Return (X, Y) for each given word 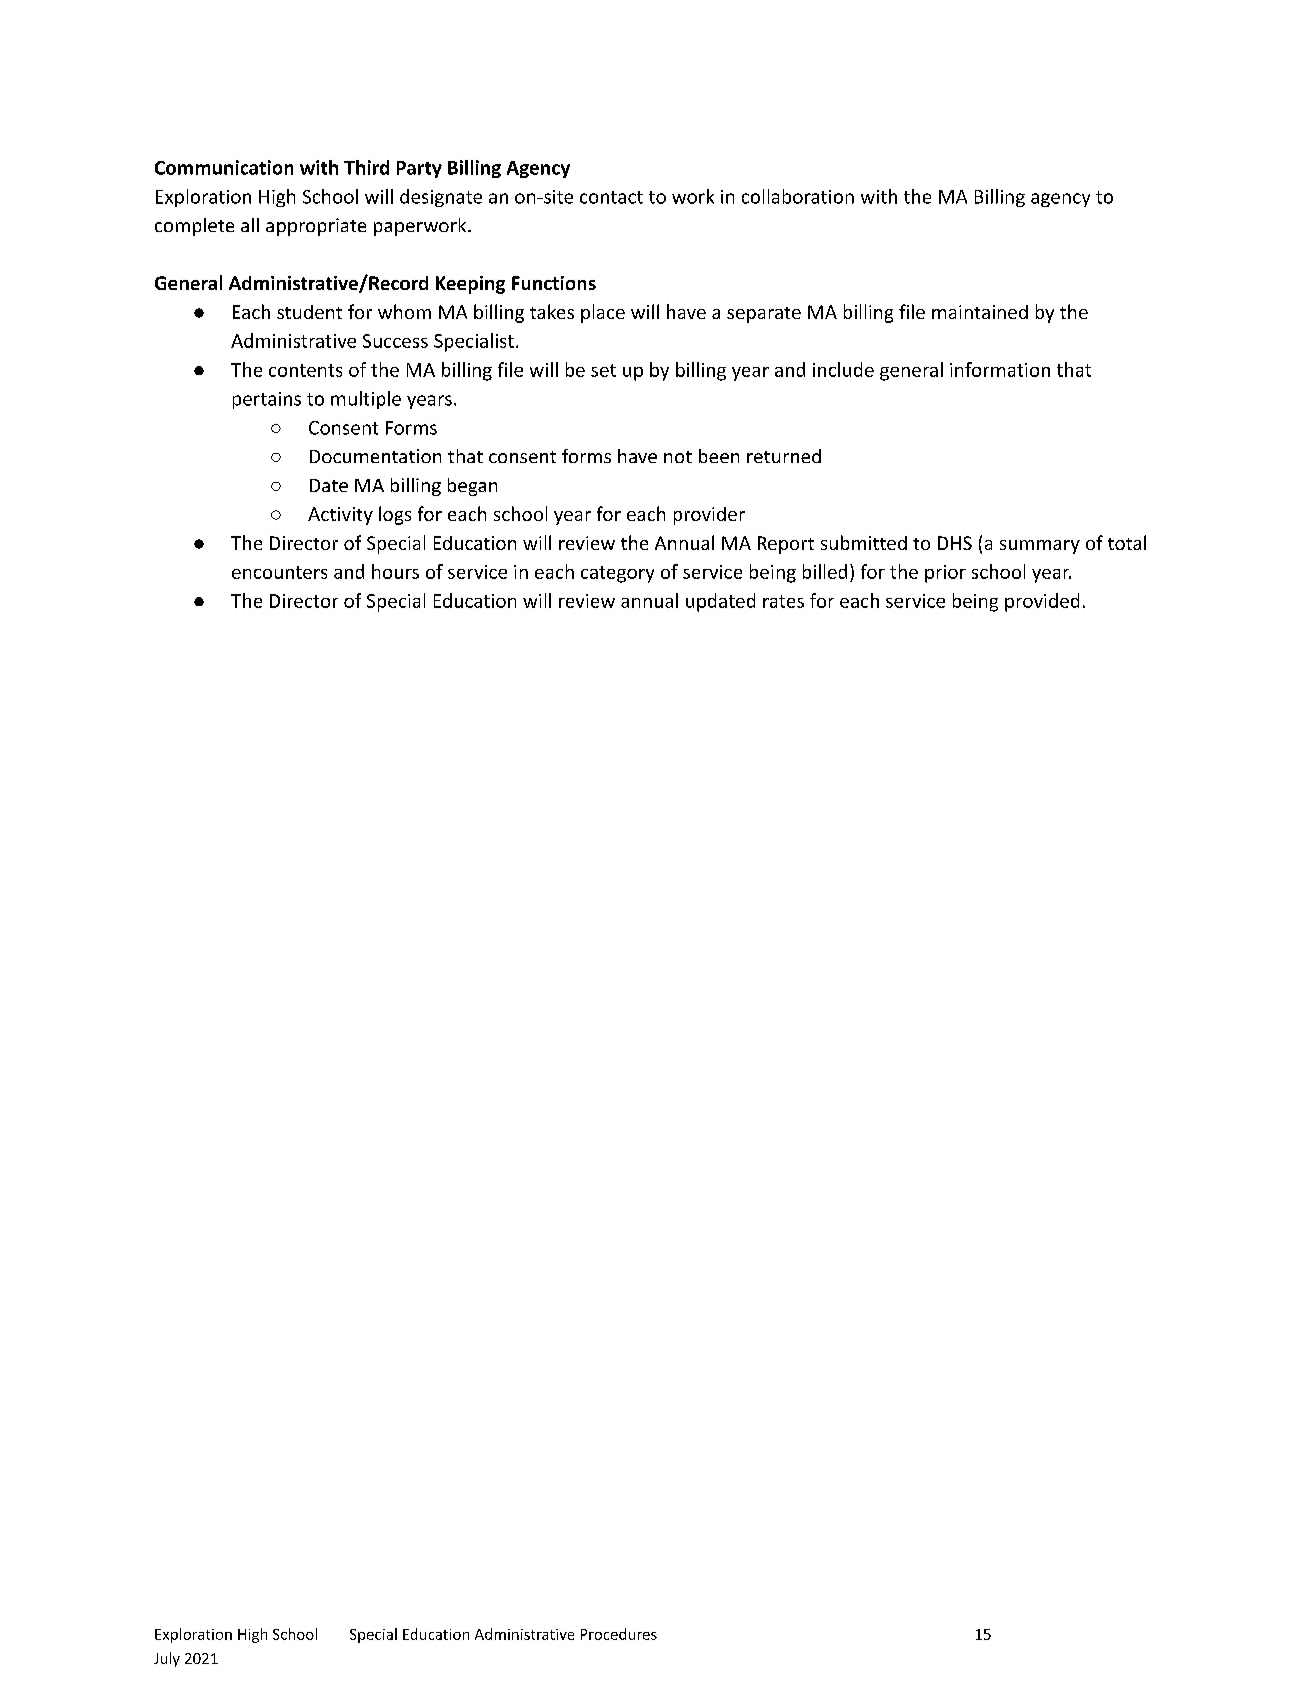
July (167, 1659)
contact (611, 197)
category (617, 574)
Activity (340, 516)
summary (1040, 547)
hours (395, 571)
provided (1042, 602)
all (250, 225)
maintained (980, 312)
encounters (279, 572)
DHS (955, 543)
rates (783, 601)
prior (945, 574)
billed (825, 571)
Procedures (619, 1634)
